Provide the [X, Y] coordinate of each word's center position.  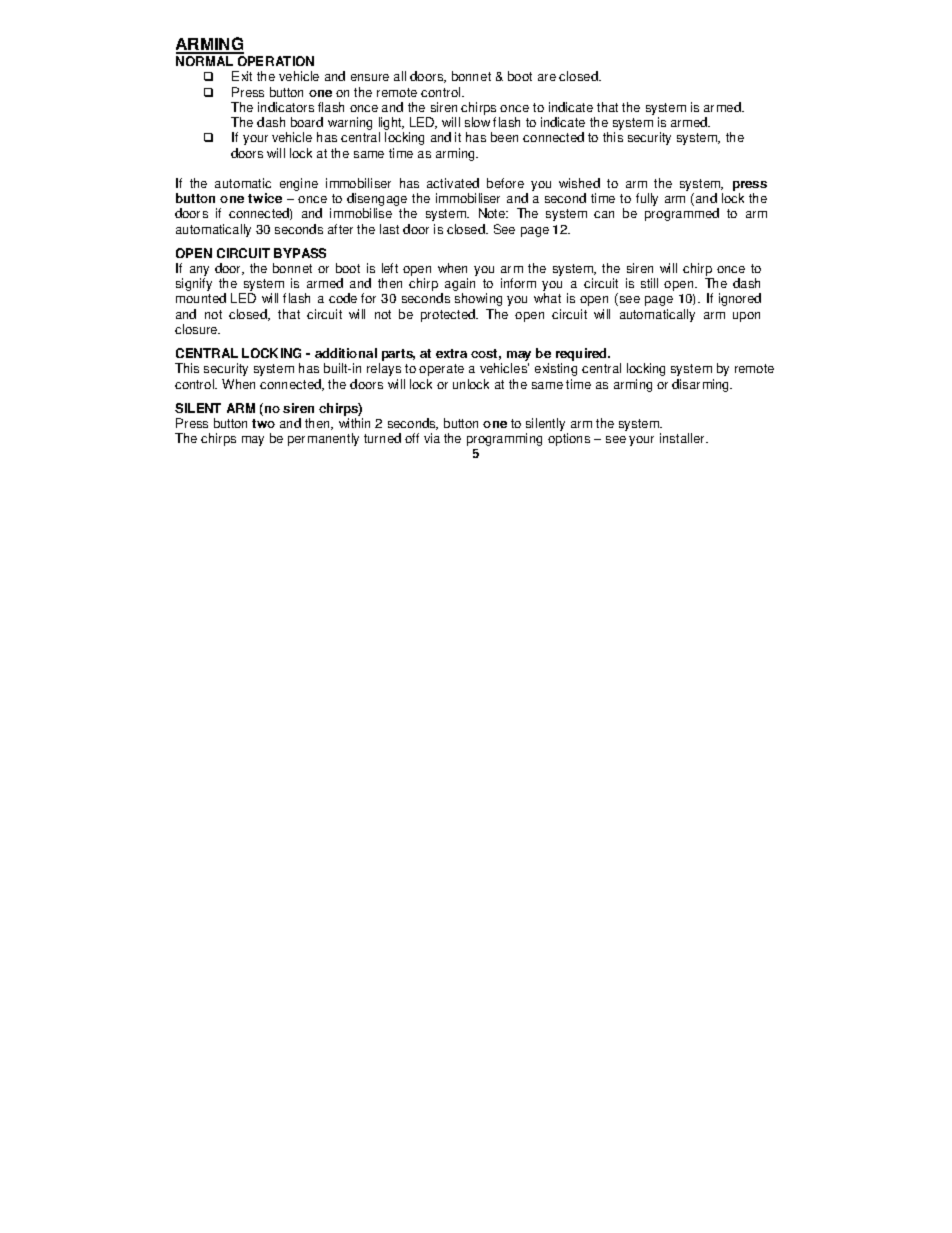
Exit [242, 76]
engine [299, 184]
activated [453, 183]
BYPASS [300, 253]
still [649, 283]
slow [477, 122]
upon [746, 317]
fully [647, 199]
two [263, 423]
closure [197, 329]
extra [451, 353]
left [390, 268]
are [547, 77]
